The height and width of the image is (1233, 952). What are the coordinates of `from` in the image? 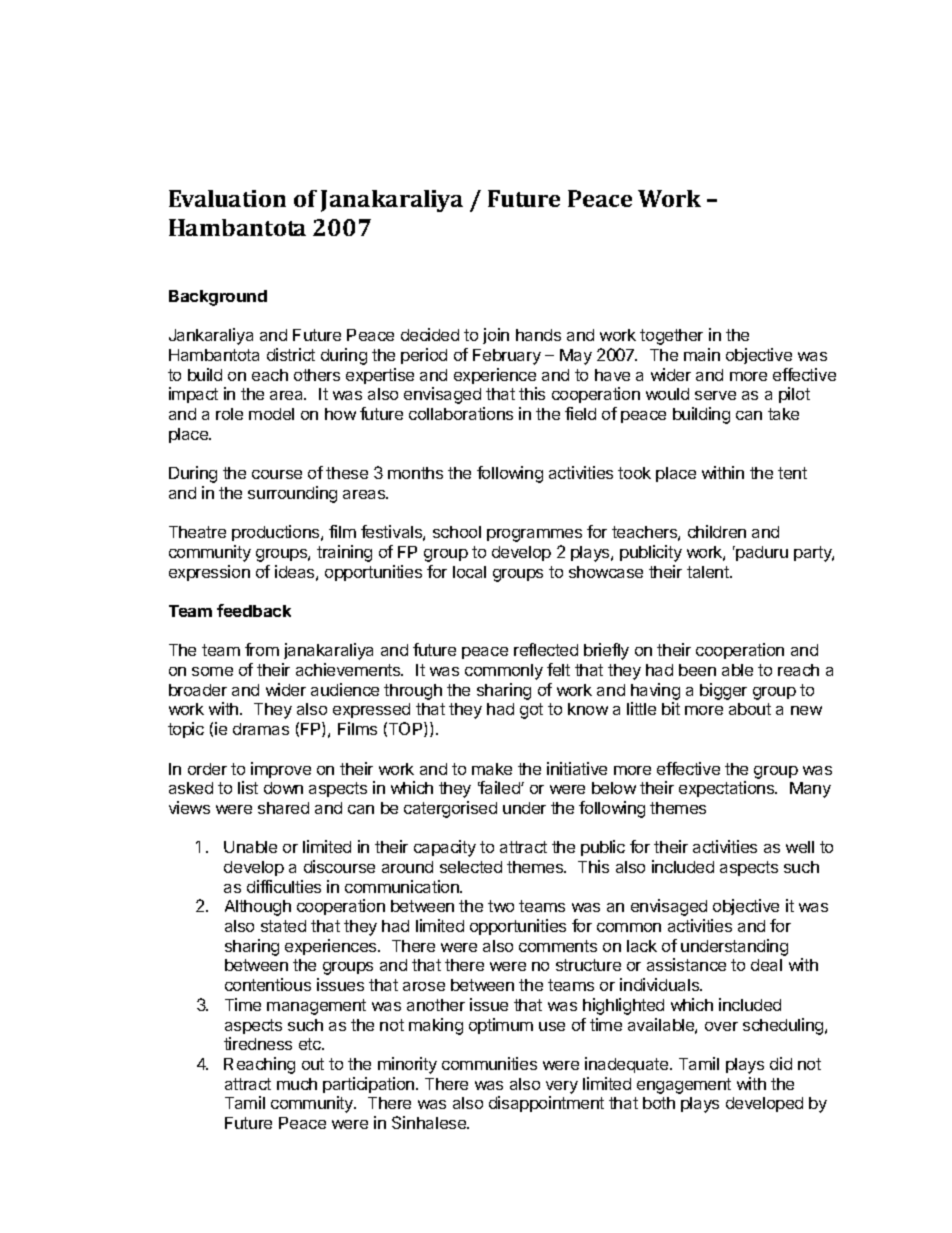 It's located at (262, 649).
